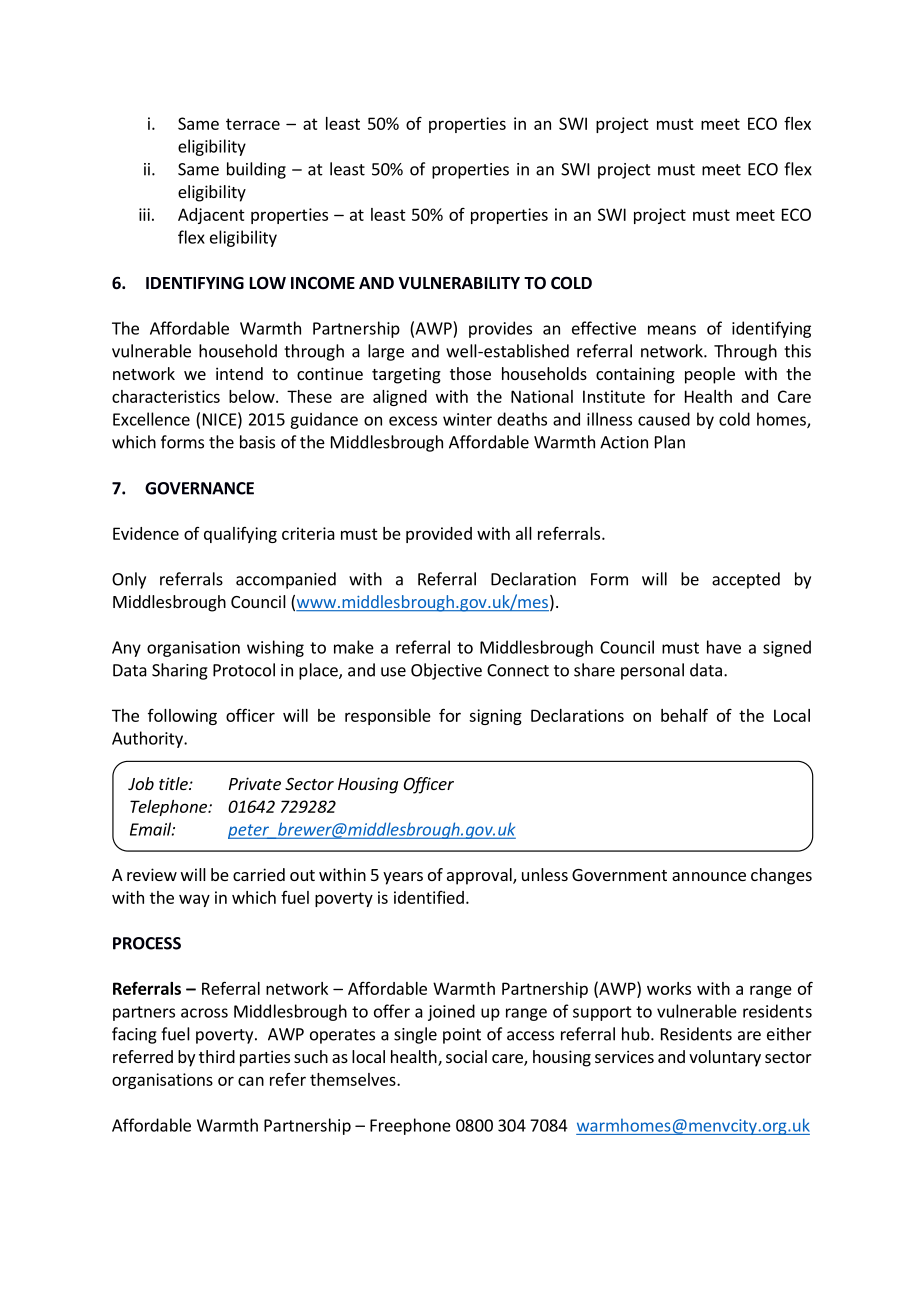 This page has width=924, height=1308. Describe the element at coordinates (746, 580) in the page. I see `accepted` at that location.
